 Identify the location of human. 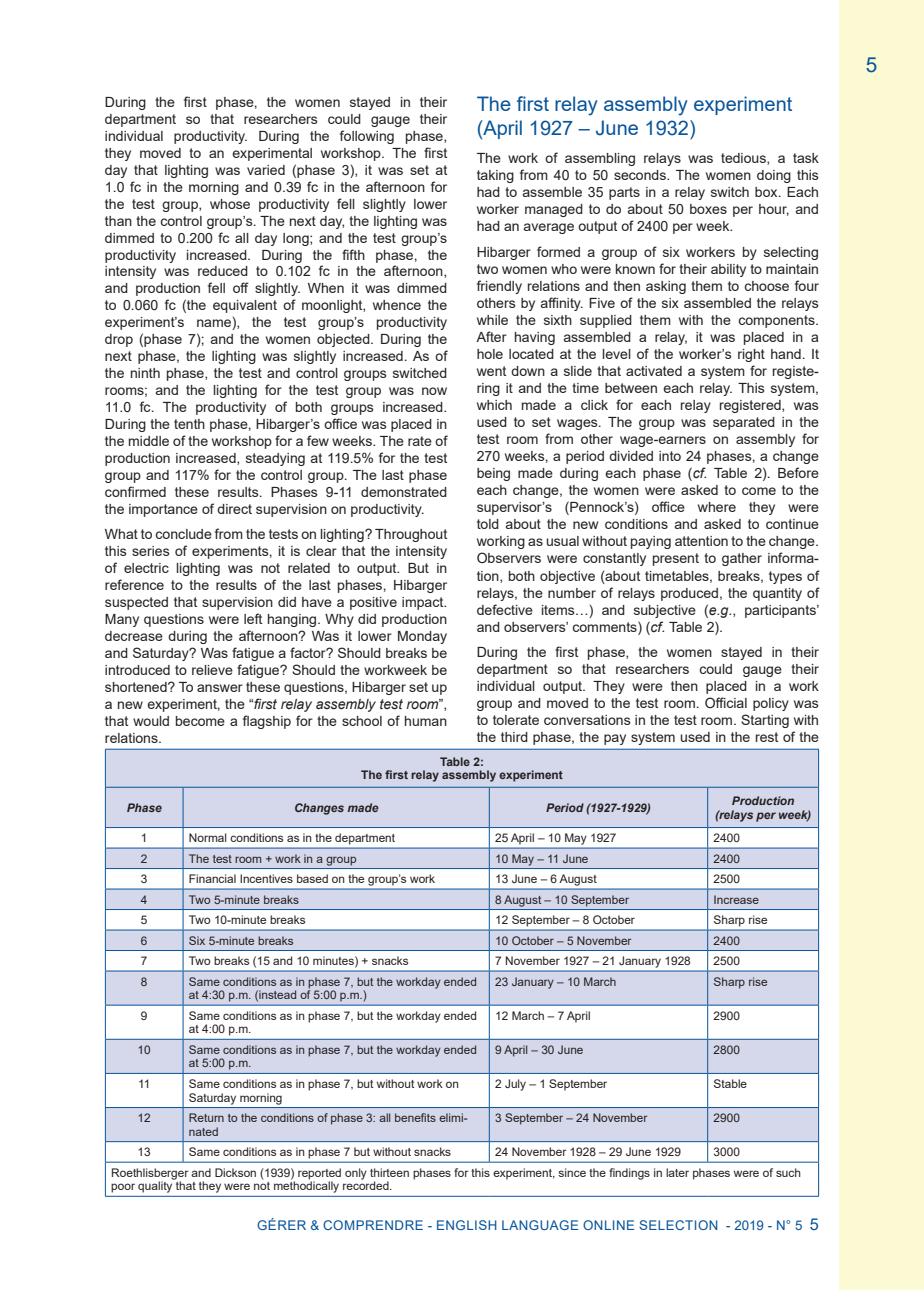
(426, 721).
